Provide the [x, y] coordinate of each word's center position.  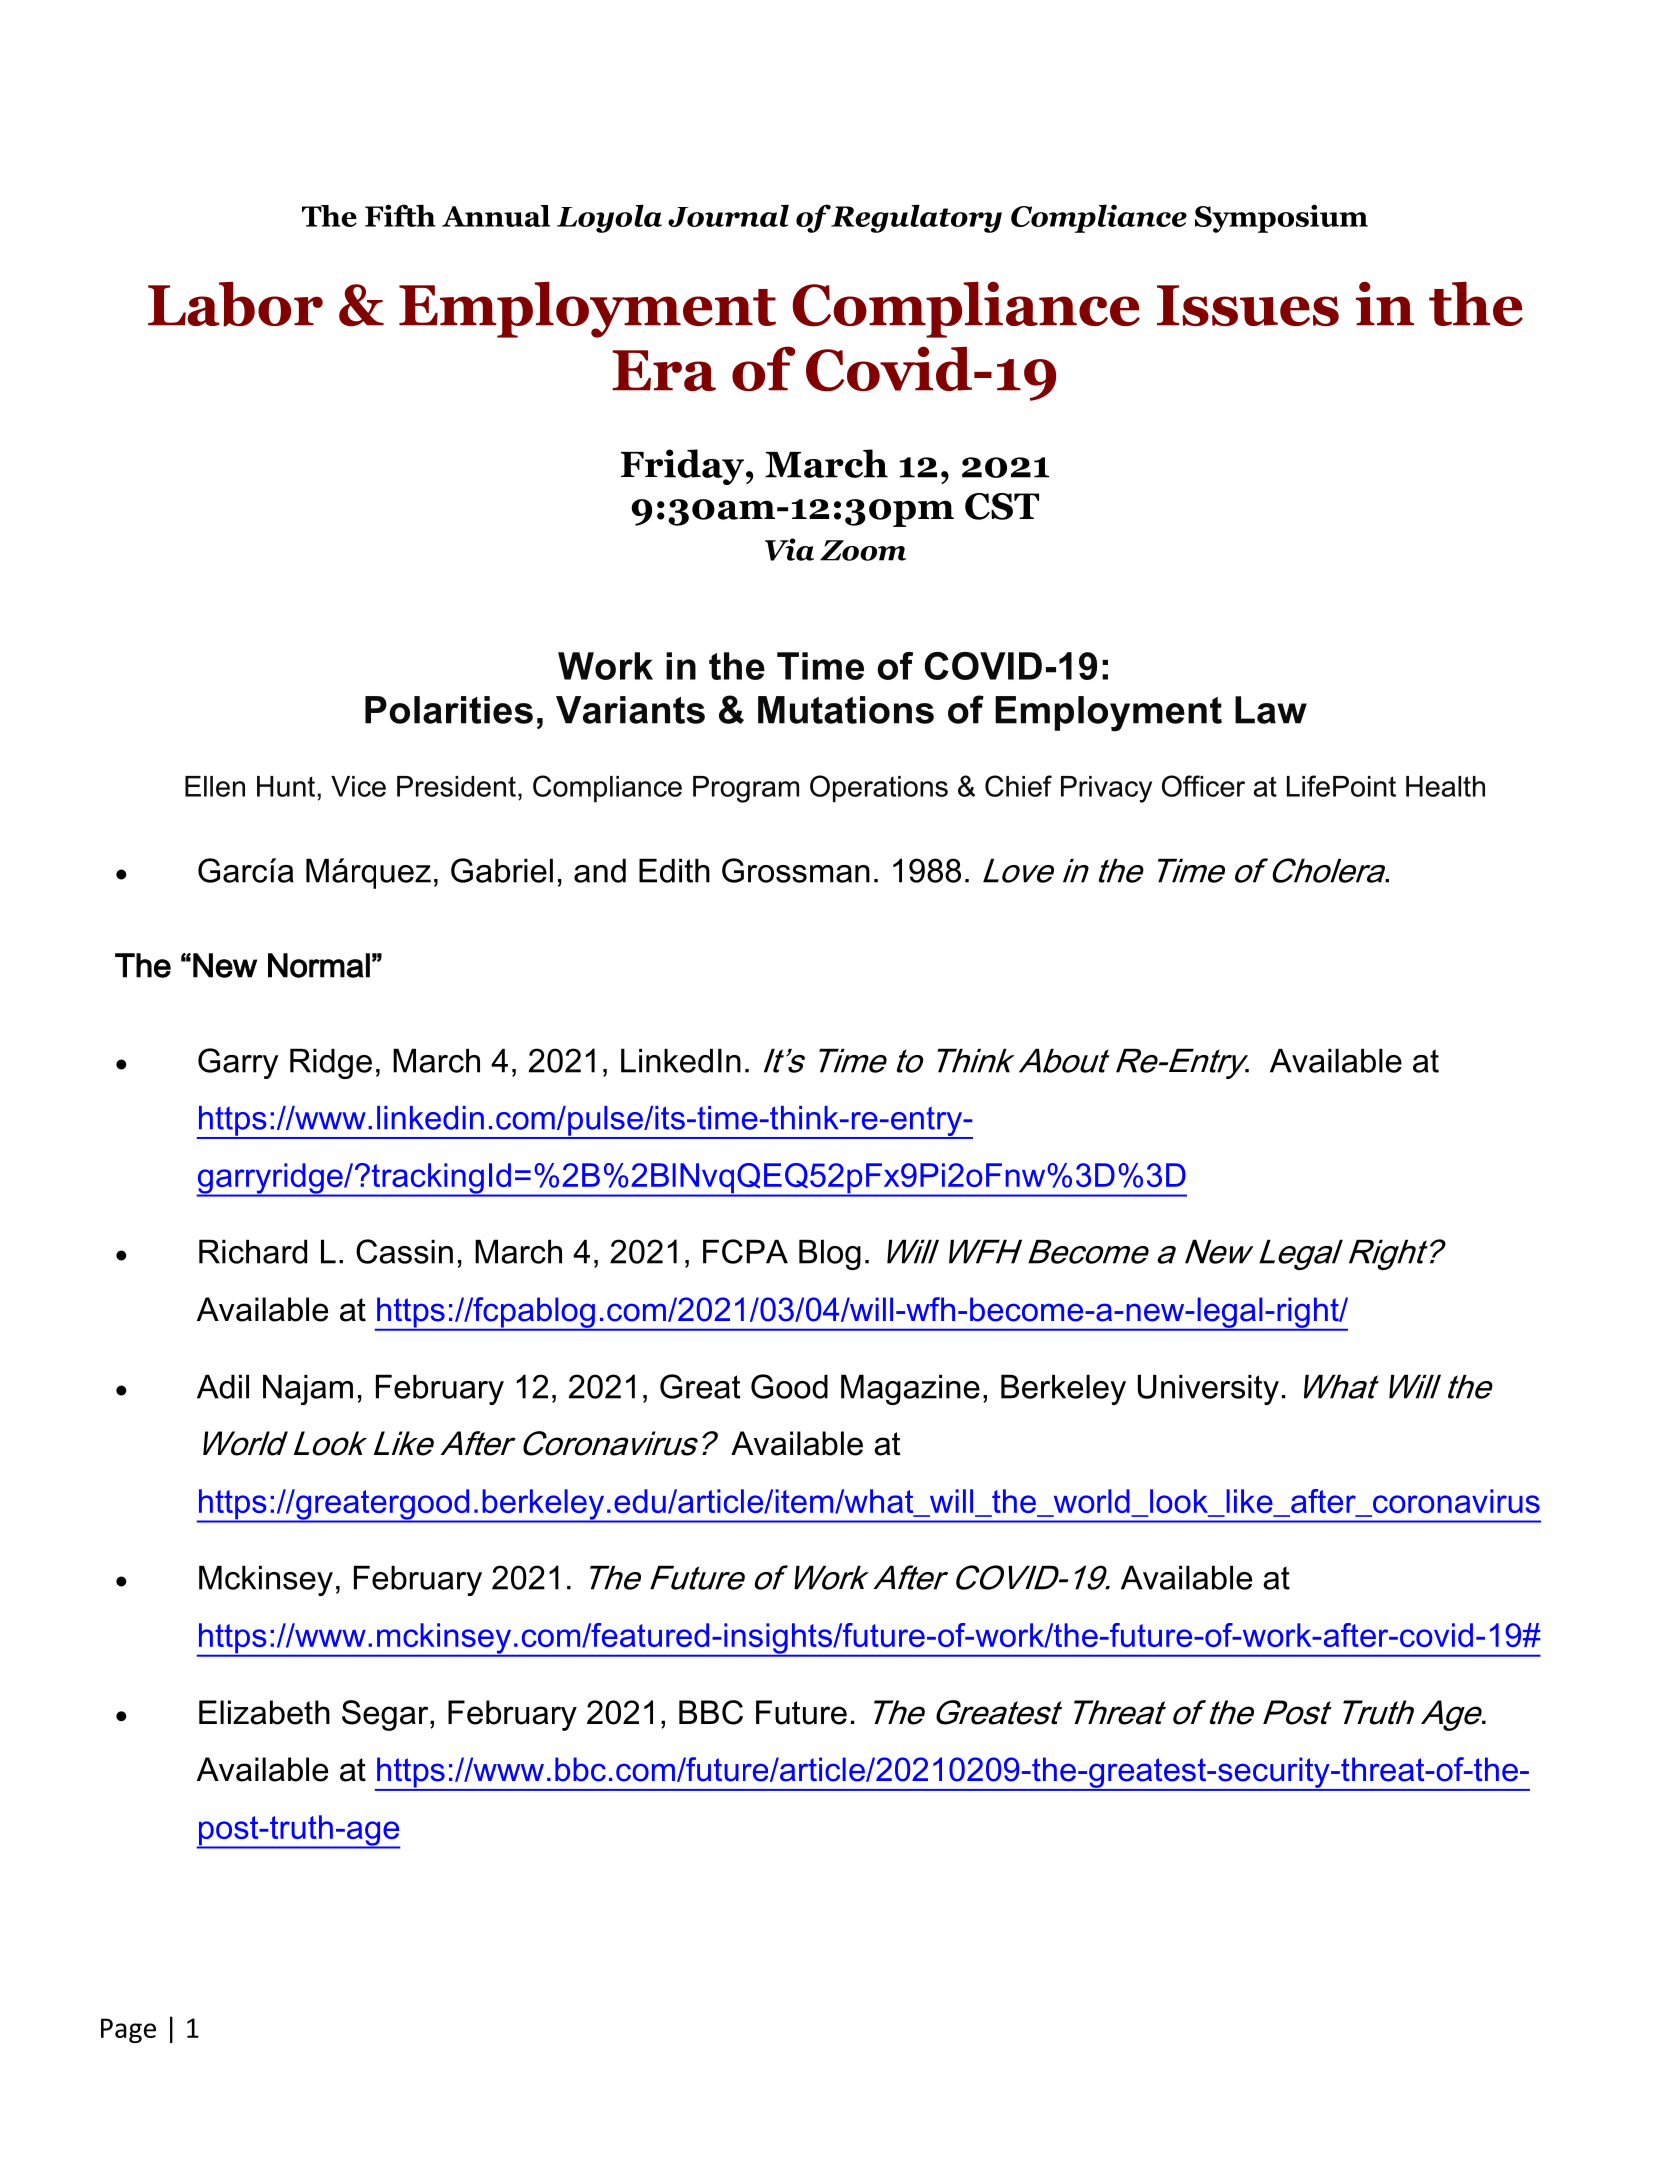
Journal [728, 215]
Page [128, 2030]
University [1208, 1390]
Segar [386, 1715]
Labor [235, 304]
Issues [1248, 305]
